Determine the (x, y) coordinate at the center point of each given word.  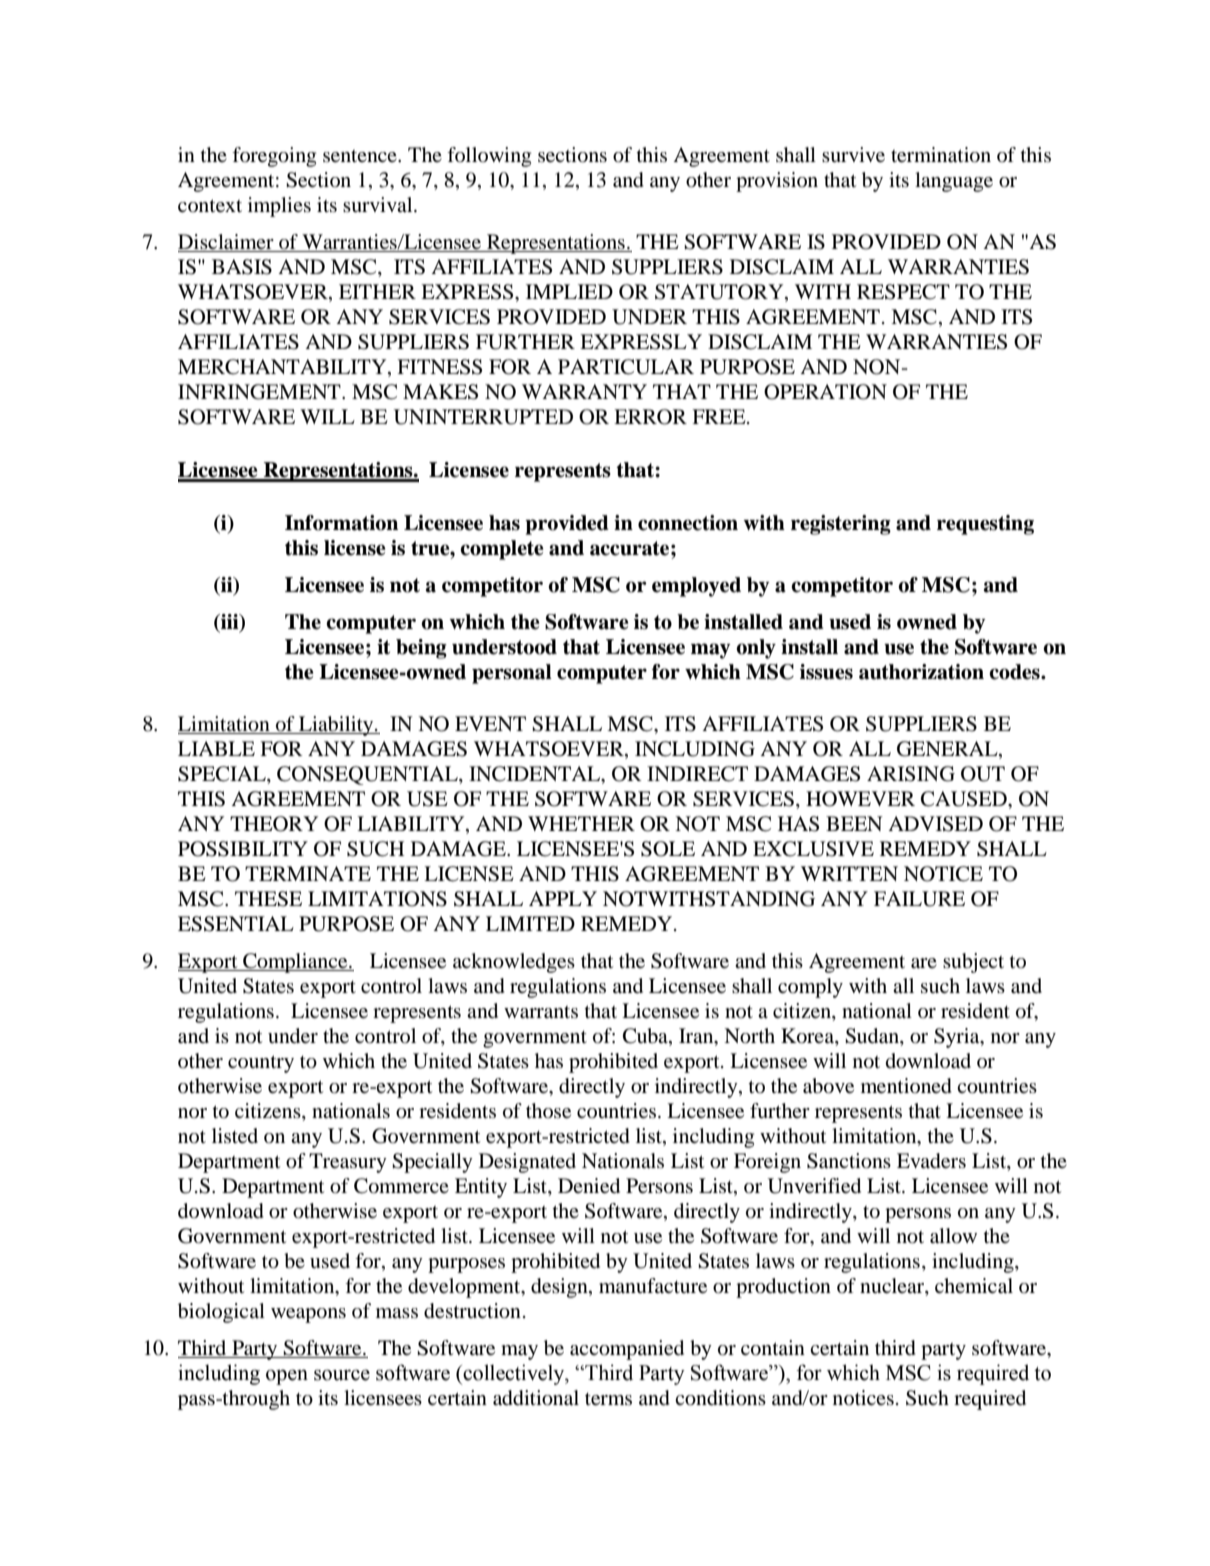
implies (279, 207)
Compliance (295, 963)
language (954, 182)
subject (973, 963)
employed (696, 587)
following (489, 157)
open (287, 1377)
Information (341, 523)
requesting (985, 525)
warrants (541, 1012)
